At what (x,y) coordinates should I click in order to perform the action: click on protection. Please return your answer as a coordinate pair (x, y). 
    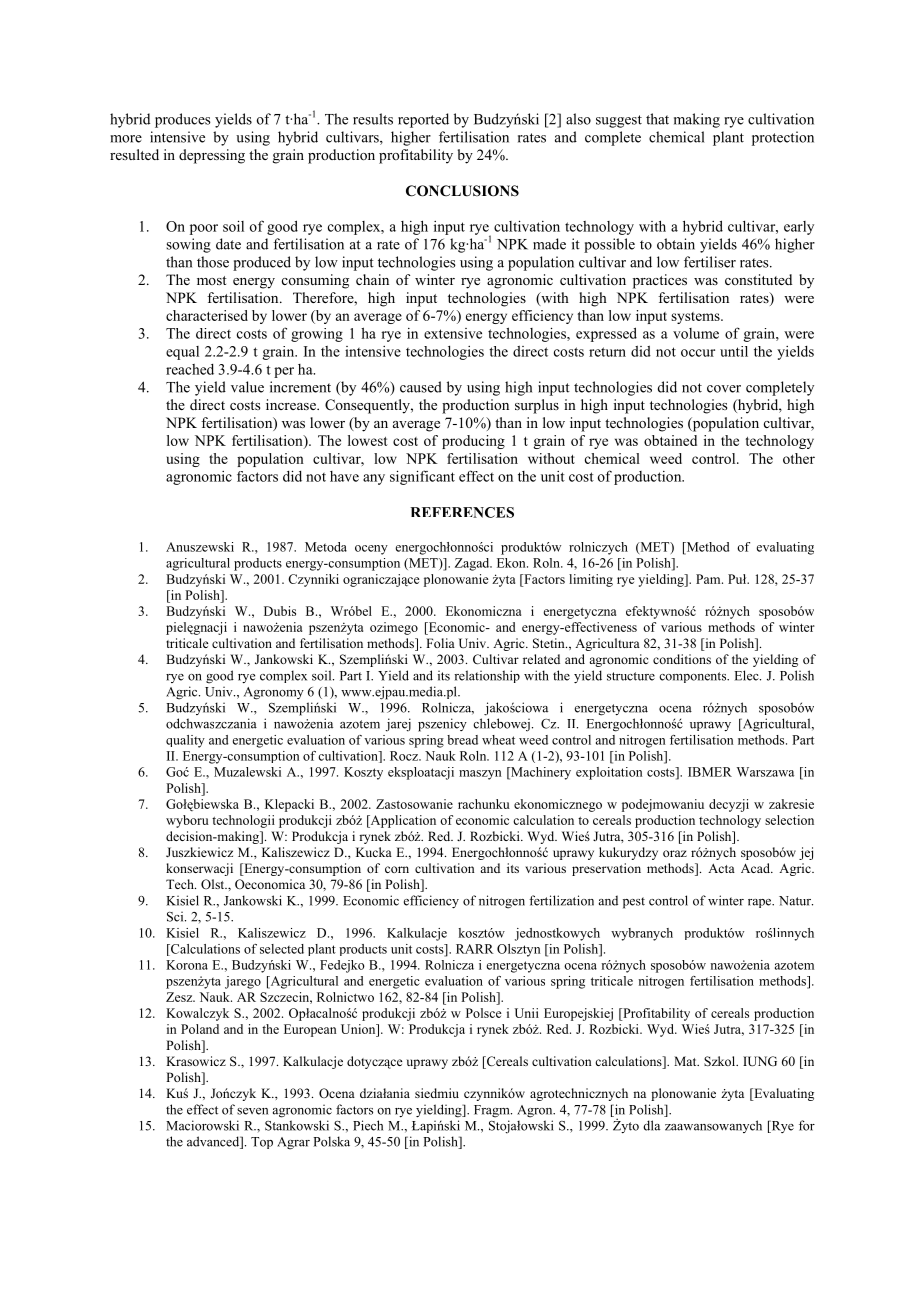
    Looking at the image, I should click on (783, 138).
